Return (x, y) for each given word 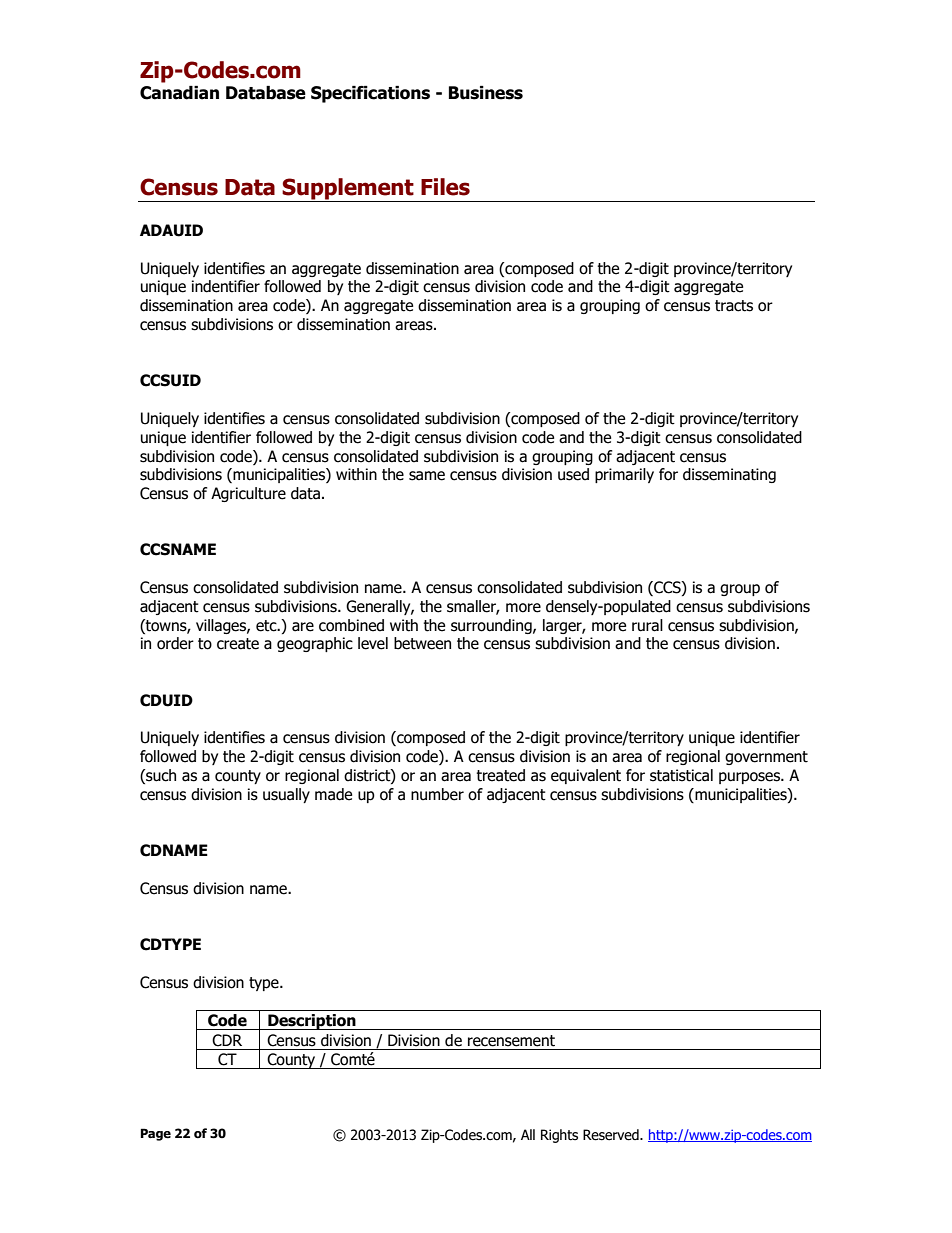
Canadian (179, 93)
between (422, 643)
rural (647, 625)
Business (486, 93)
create (238, 644)
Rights (559, 1136)
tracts (734, 306)
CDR (227, 1040)
